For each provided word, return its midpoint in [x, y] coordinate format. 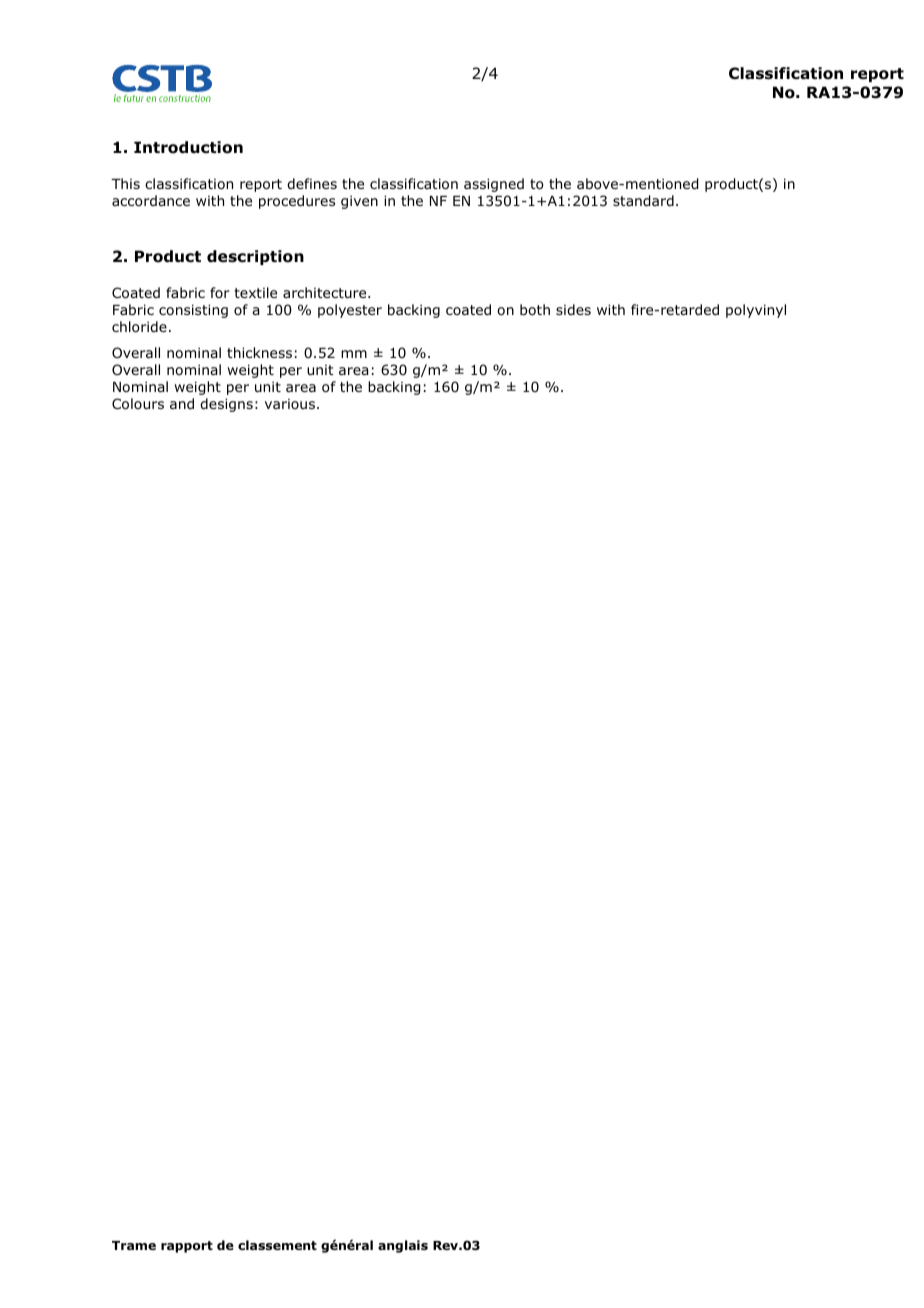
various [290, 404]
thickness [259, 352]
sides [573, 309]
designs [226, 405]
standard [643, 201]
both [535, 309]
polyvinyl [756, 311]
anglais [403, 1246]
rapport [187, 1247]
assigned [494, 185]
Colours [138, 404]
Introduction [188, 147]
